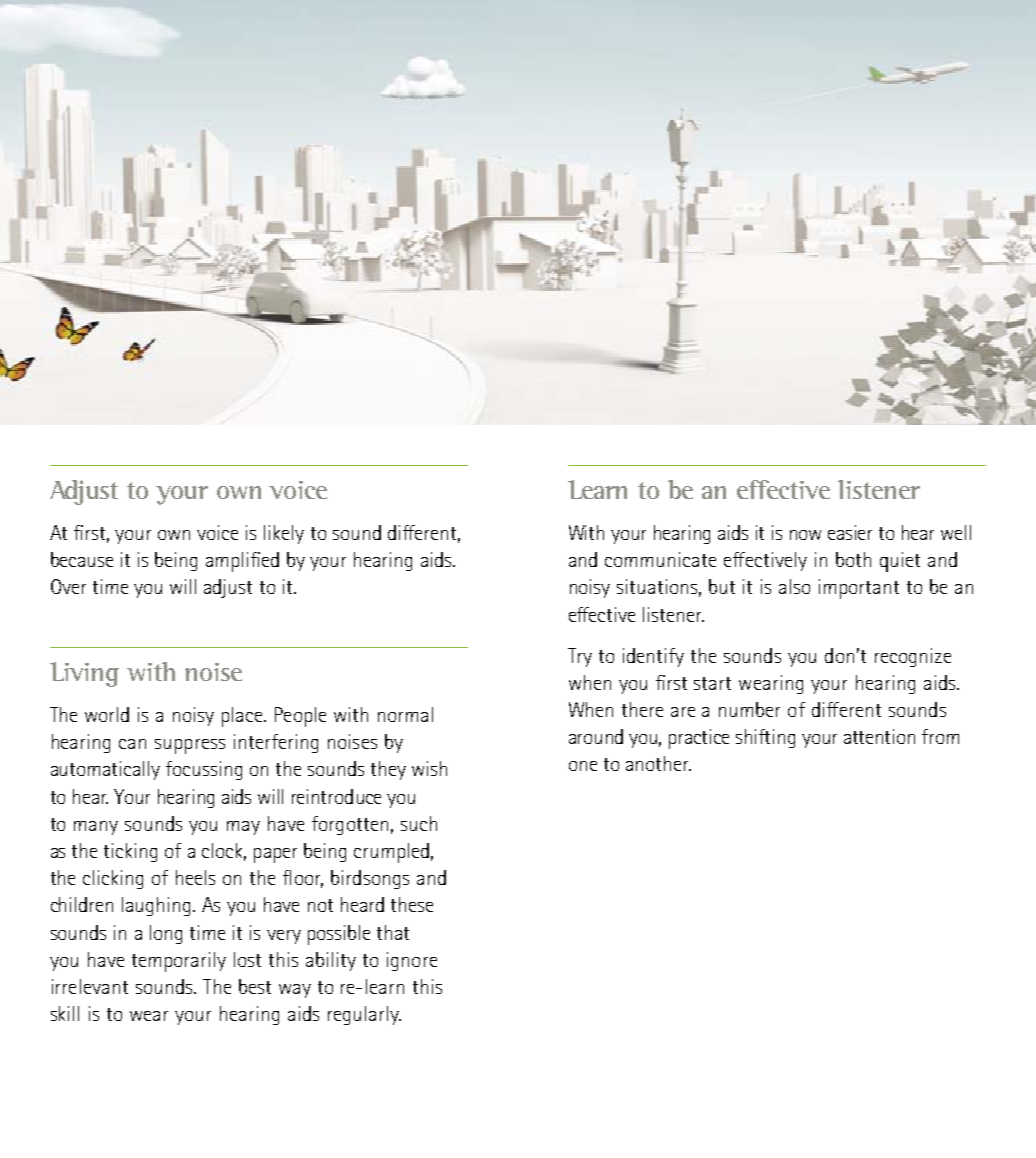 Image resolution: width=1036 pixels, height=1158 pixels. Describe the element at coordinates (660, 559) in the page. I see `communicate` at that location.
